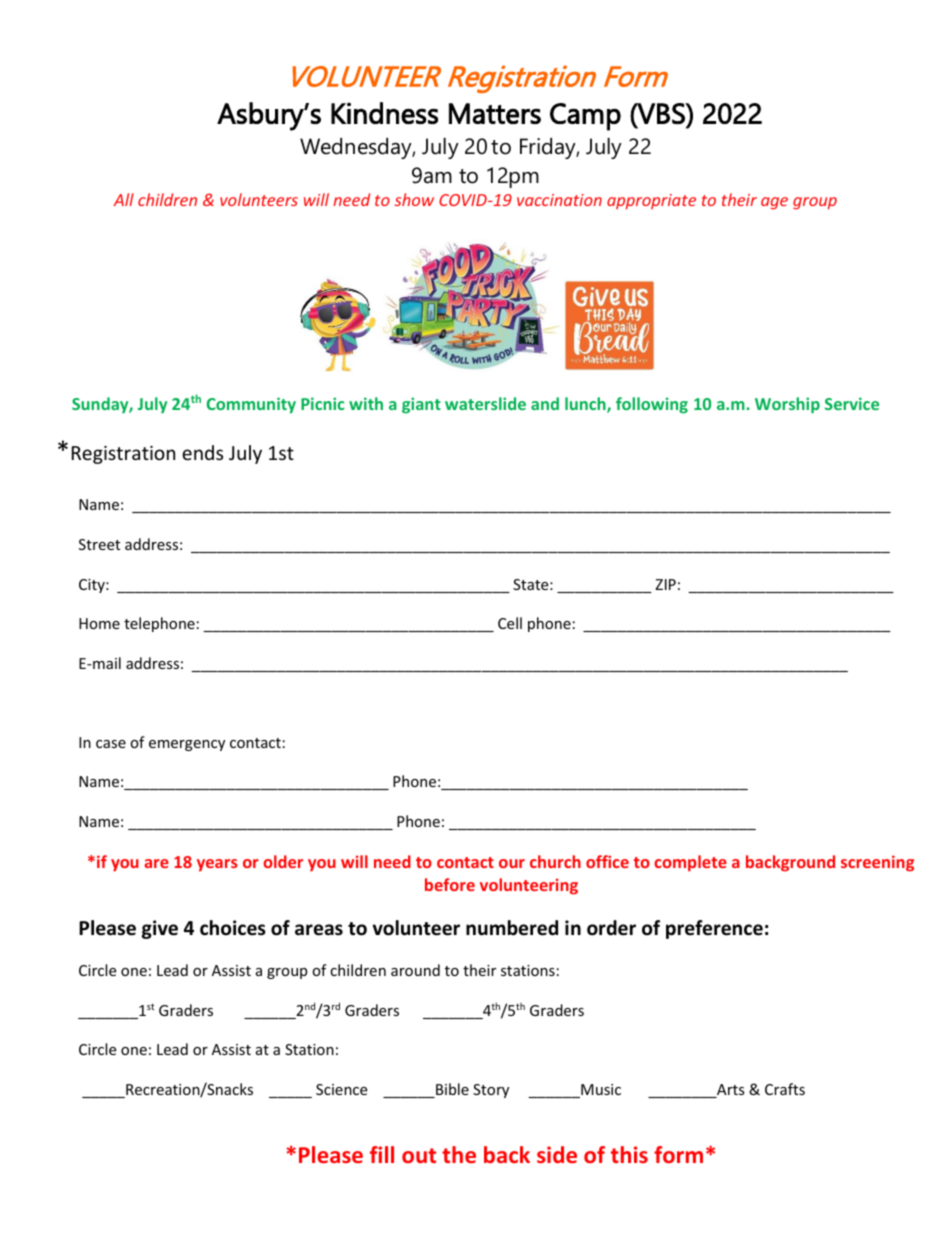  What do you see at coordinates (510, 623) in the screenshot?
I see `Cell` at bounding box center [510, 623].
